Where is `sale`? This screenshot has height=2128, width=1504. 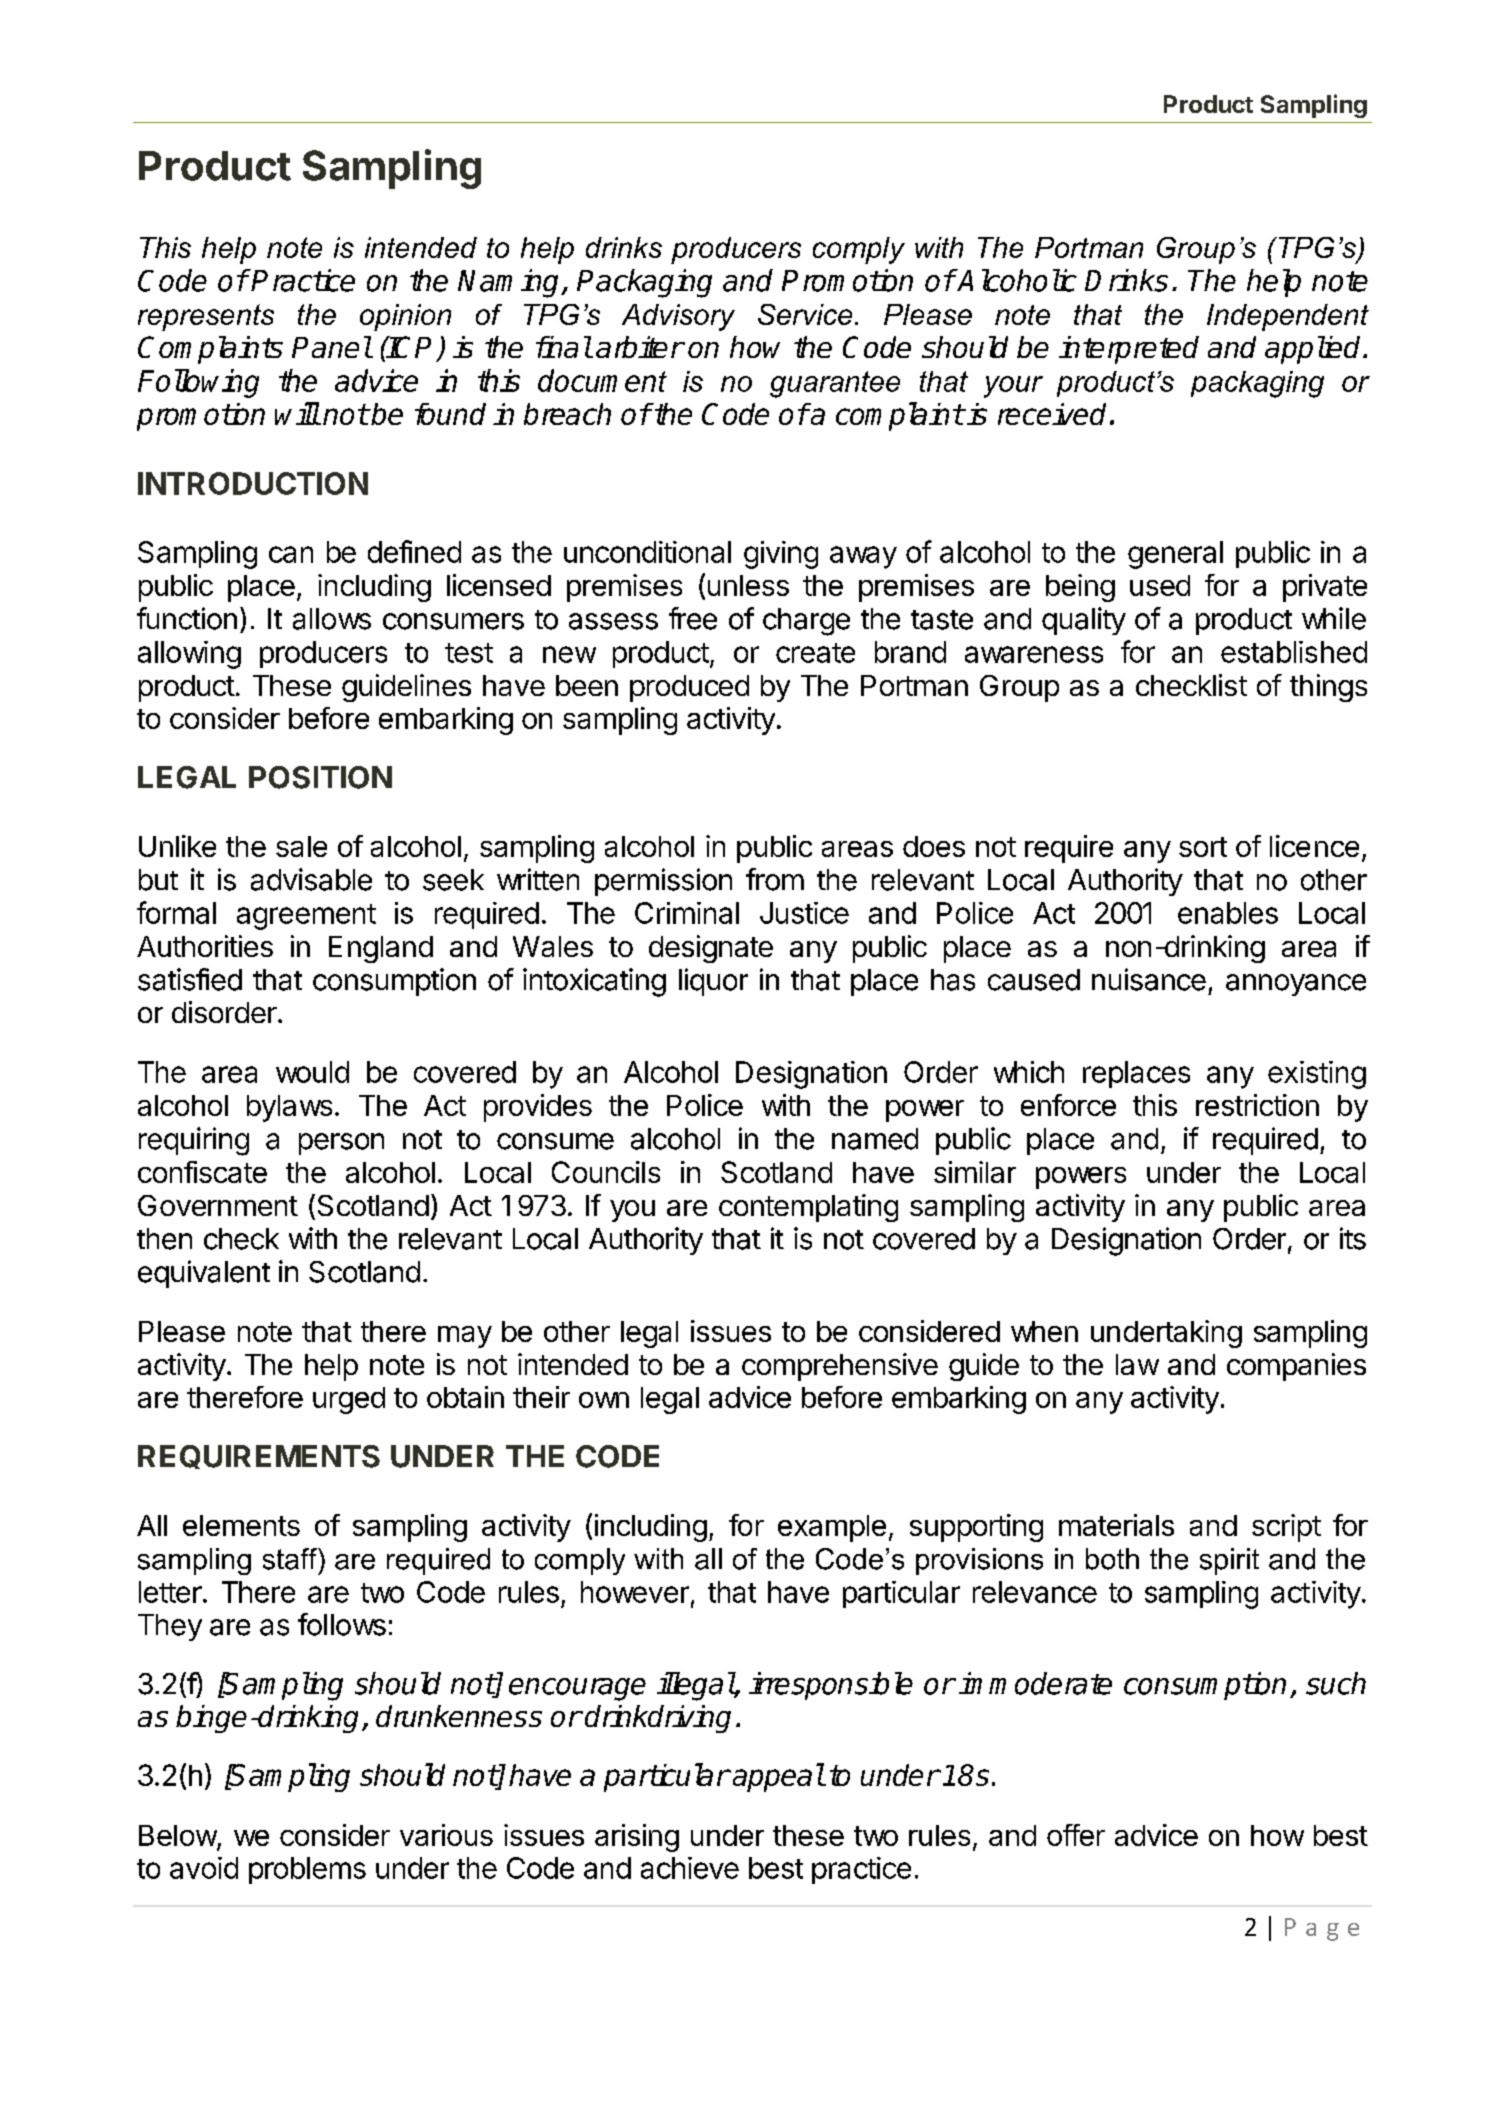
sale is located at coordinates (301, 846).
